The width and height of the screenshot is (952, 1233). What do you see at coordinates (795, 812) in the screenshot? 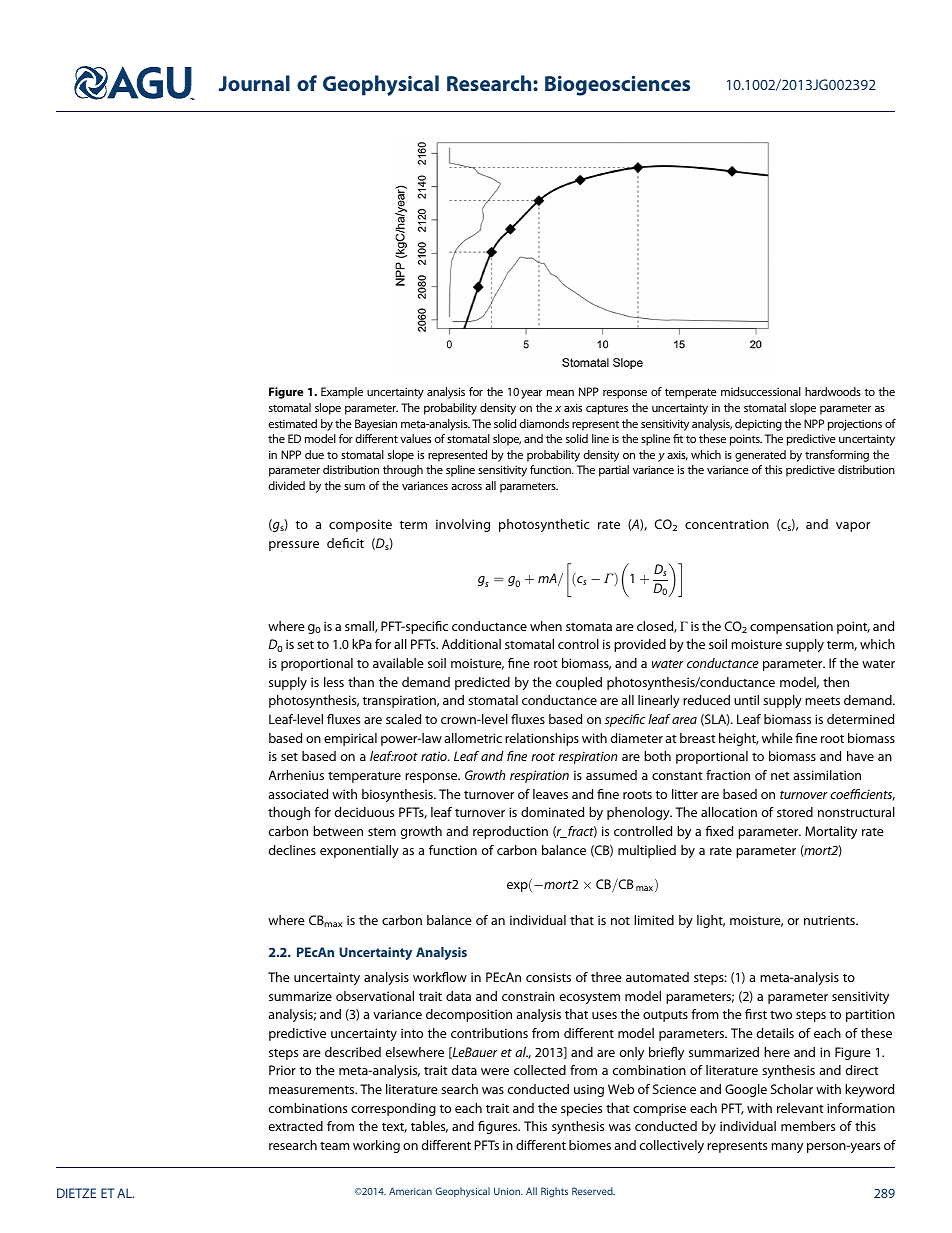
I see `stored` at bounding box center [795, 812].
